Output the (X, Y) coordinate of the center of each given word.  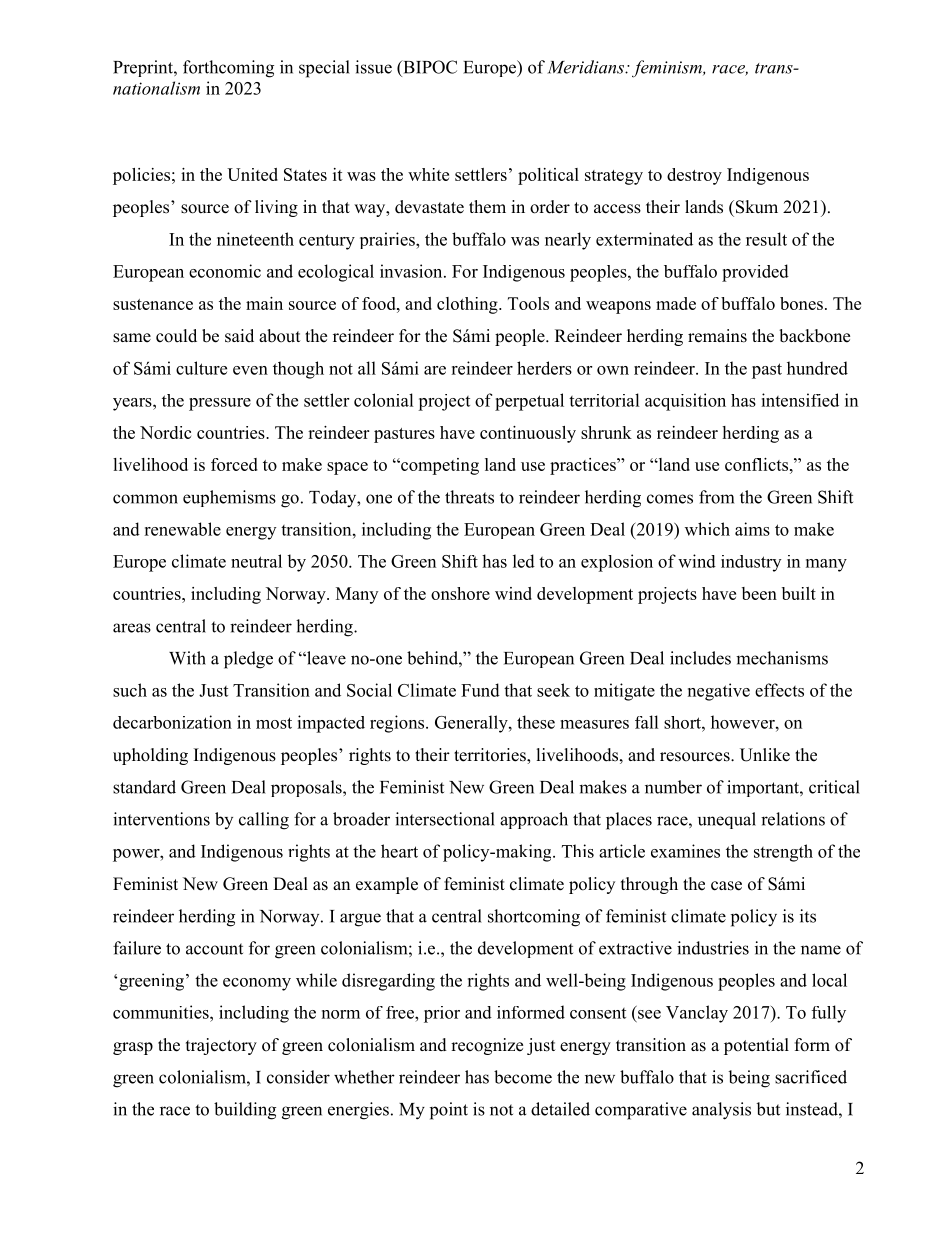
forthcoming (228, 69)
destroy (694, 176)
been (759, 593)
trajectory (221, 1046)
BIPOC (429, 67)
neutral (256, 561)
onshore (460, 593)
